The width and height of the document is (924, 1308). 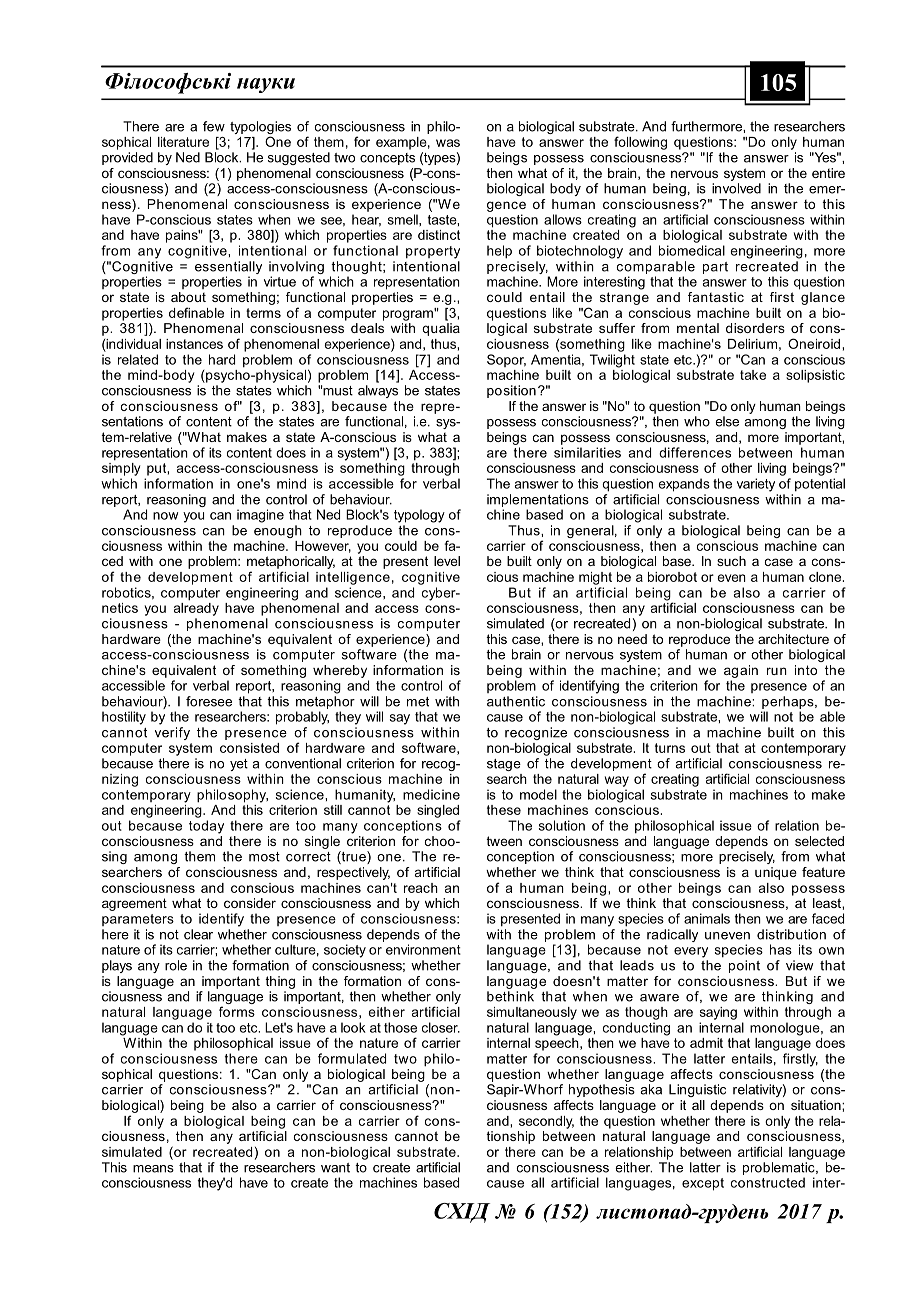 What do you see at coordinates (447, 561) in the document?
I see `level` at bounding box center [447, 561].
